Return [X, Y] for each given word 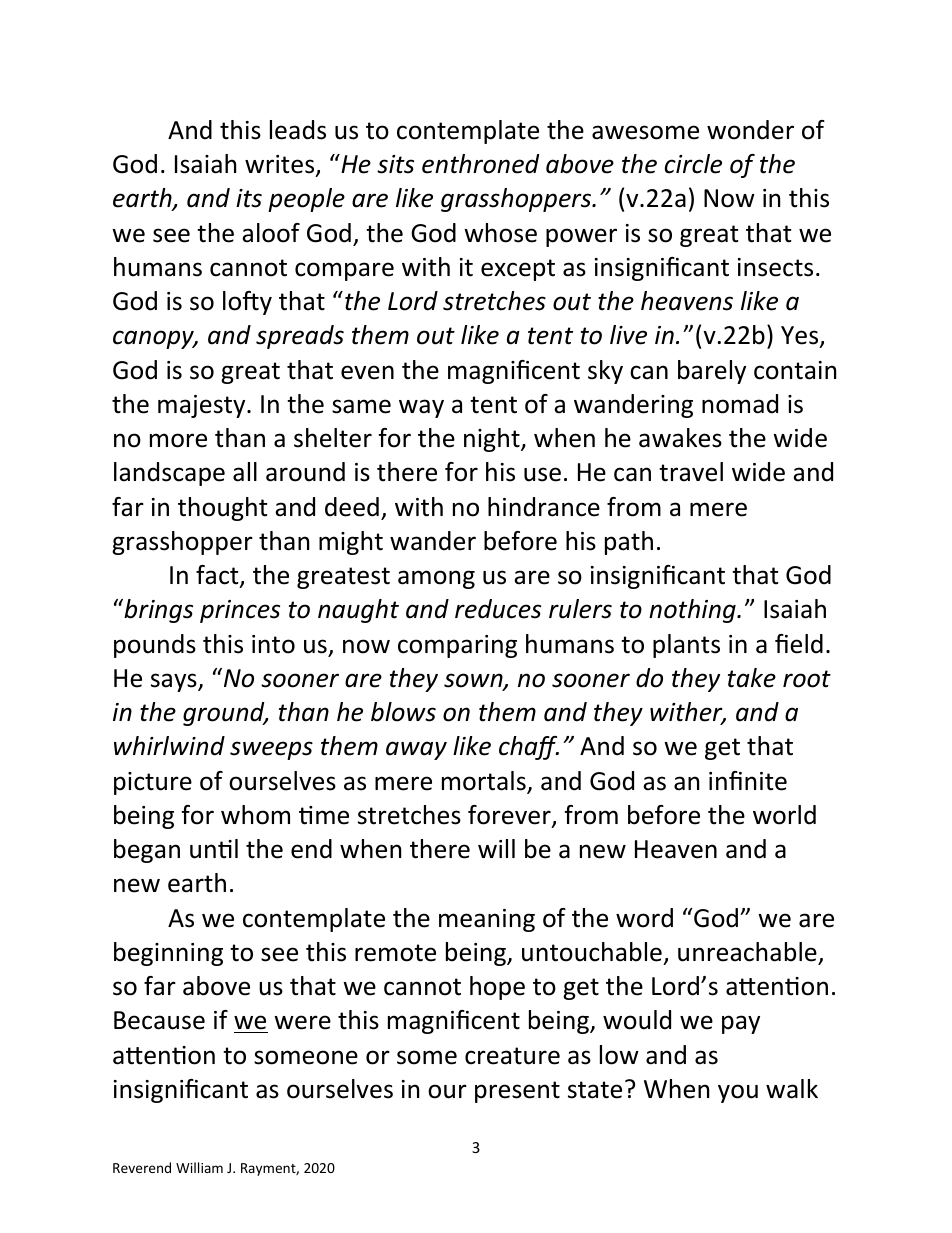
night [493, 440]
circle [693, 164]
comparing [457, 646]
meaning [487, 920]
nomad [740, 404]
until [214, 849]
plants [686, 646]
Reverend [142, 1167]
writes [281, 165]
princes [240, 611]
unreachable [747, 952]
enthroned [480, 164]
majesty [203, 406]
